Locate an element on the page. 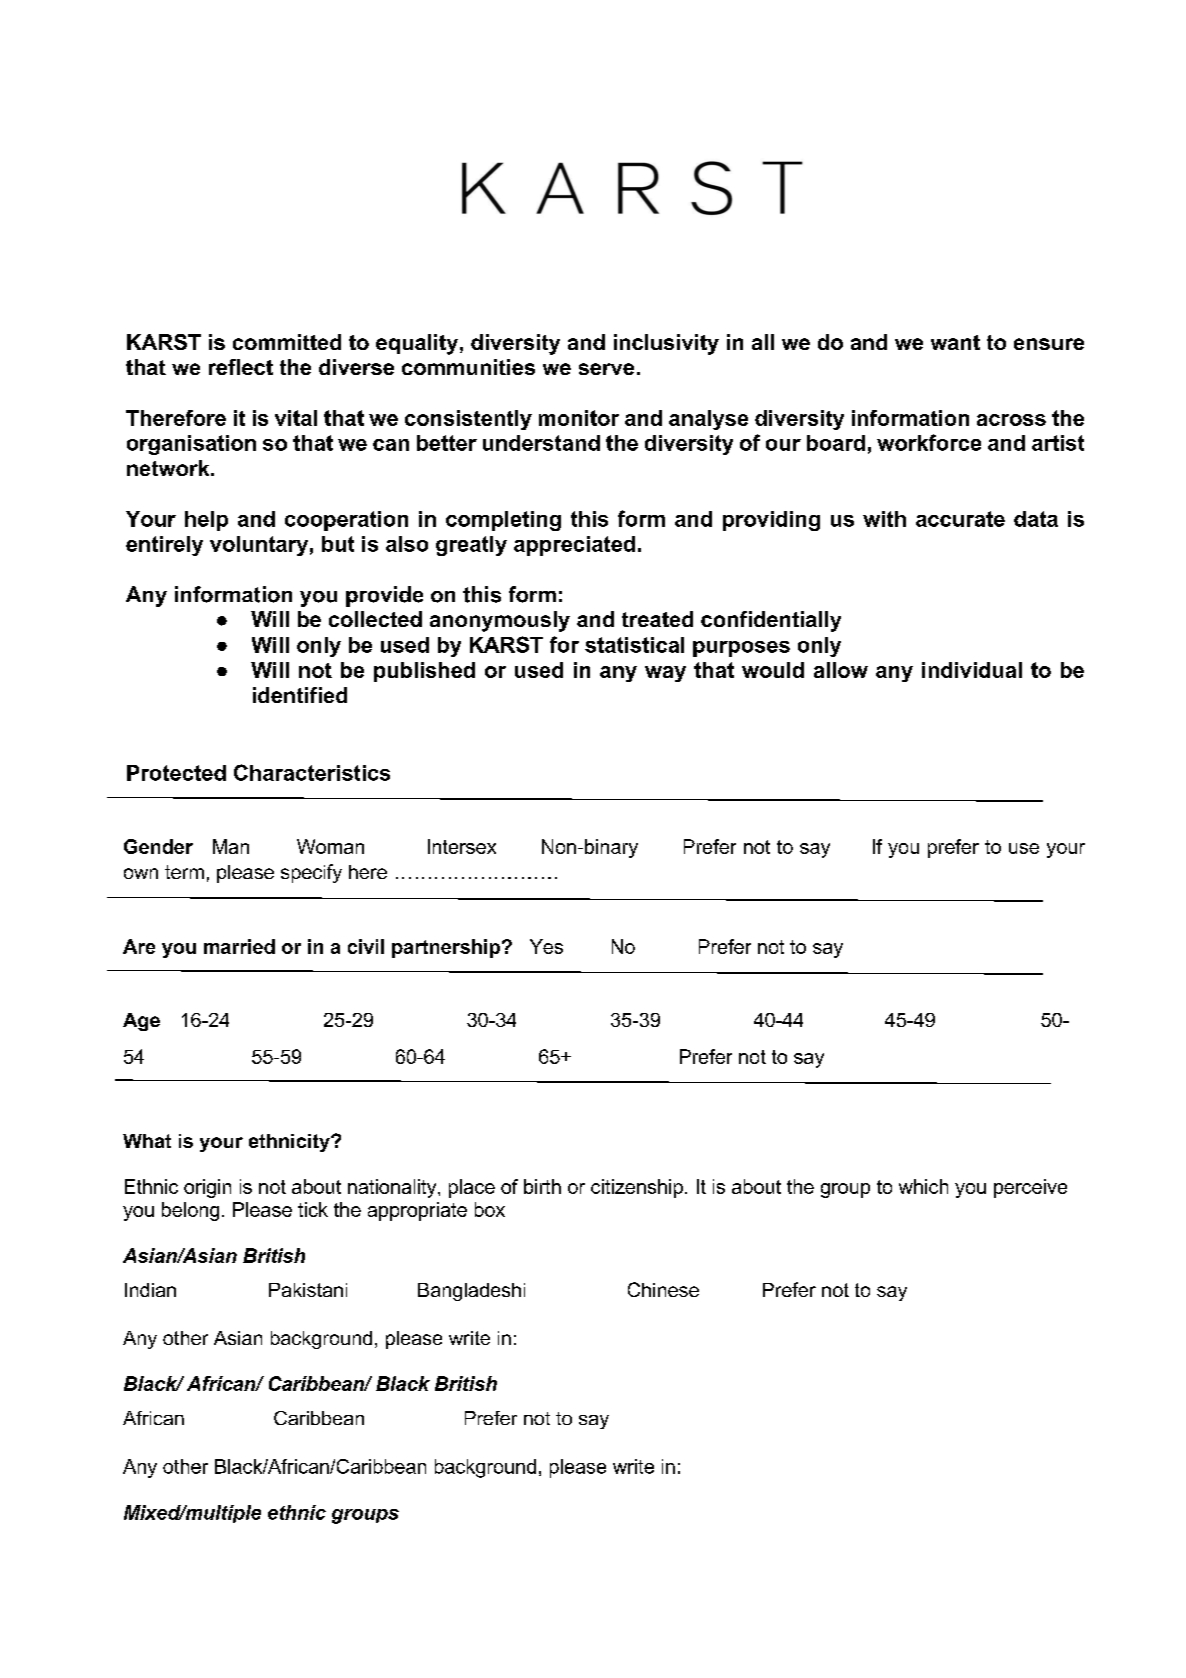 The width and height of the page is (1186, 1678). statistical is located at coordinates (634, 645).
